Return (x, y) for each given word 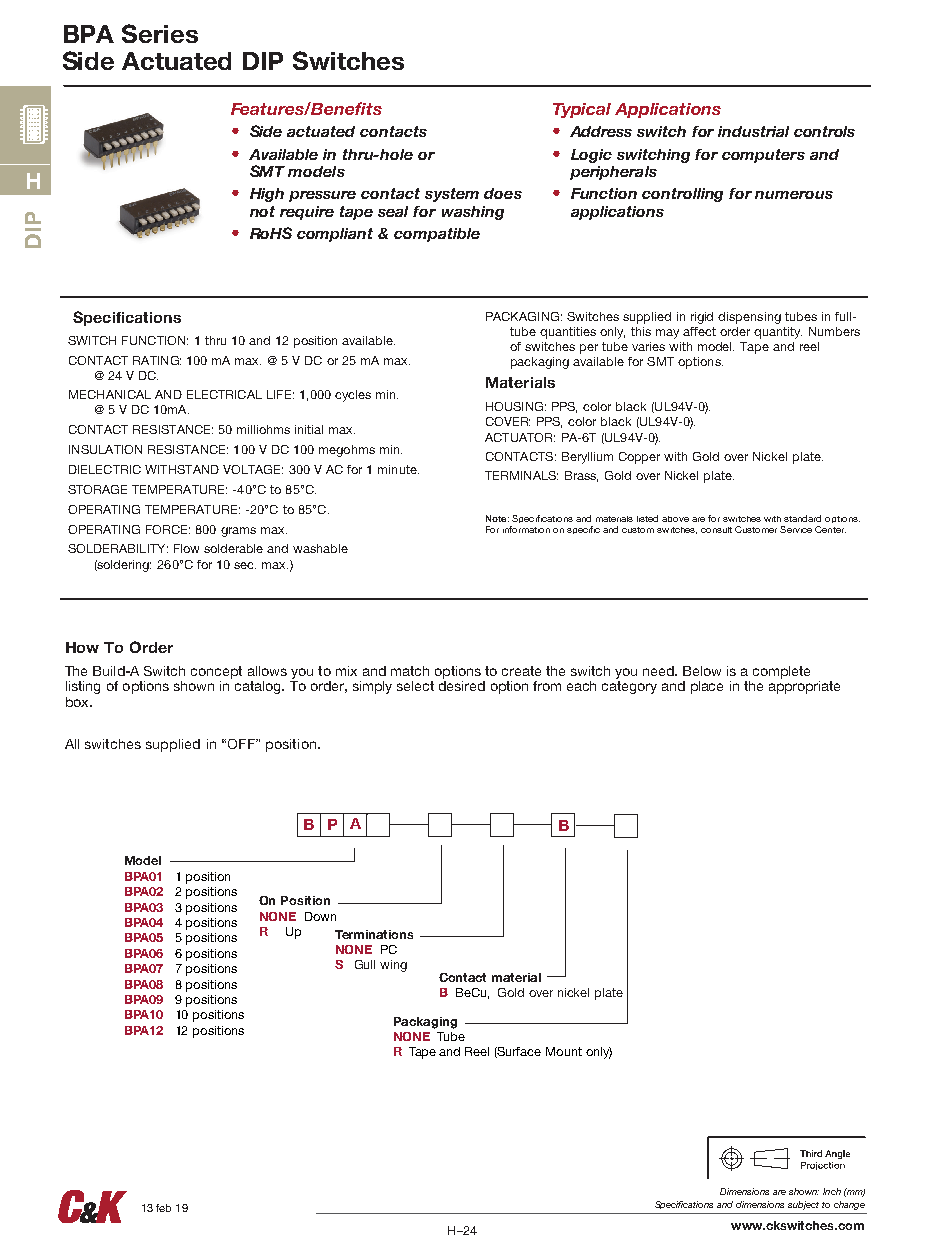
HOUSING (514, 406)
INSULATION (105, 449)
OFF (242, 744)
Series (160, 33)
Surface (518, 1052)
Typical (582, 110)
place (707, 687)
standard (802, 518)
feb (163, 1208)
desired (462, 686)
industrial (753, 131)
